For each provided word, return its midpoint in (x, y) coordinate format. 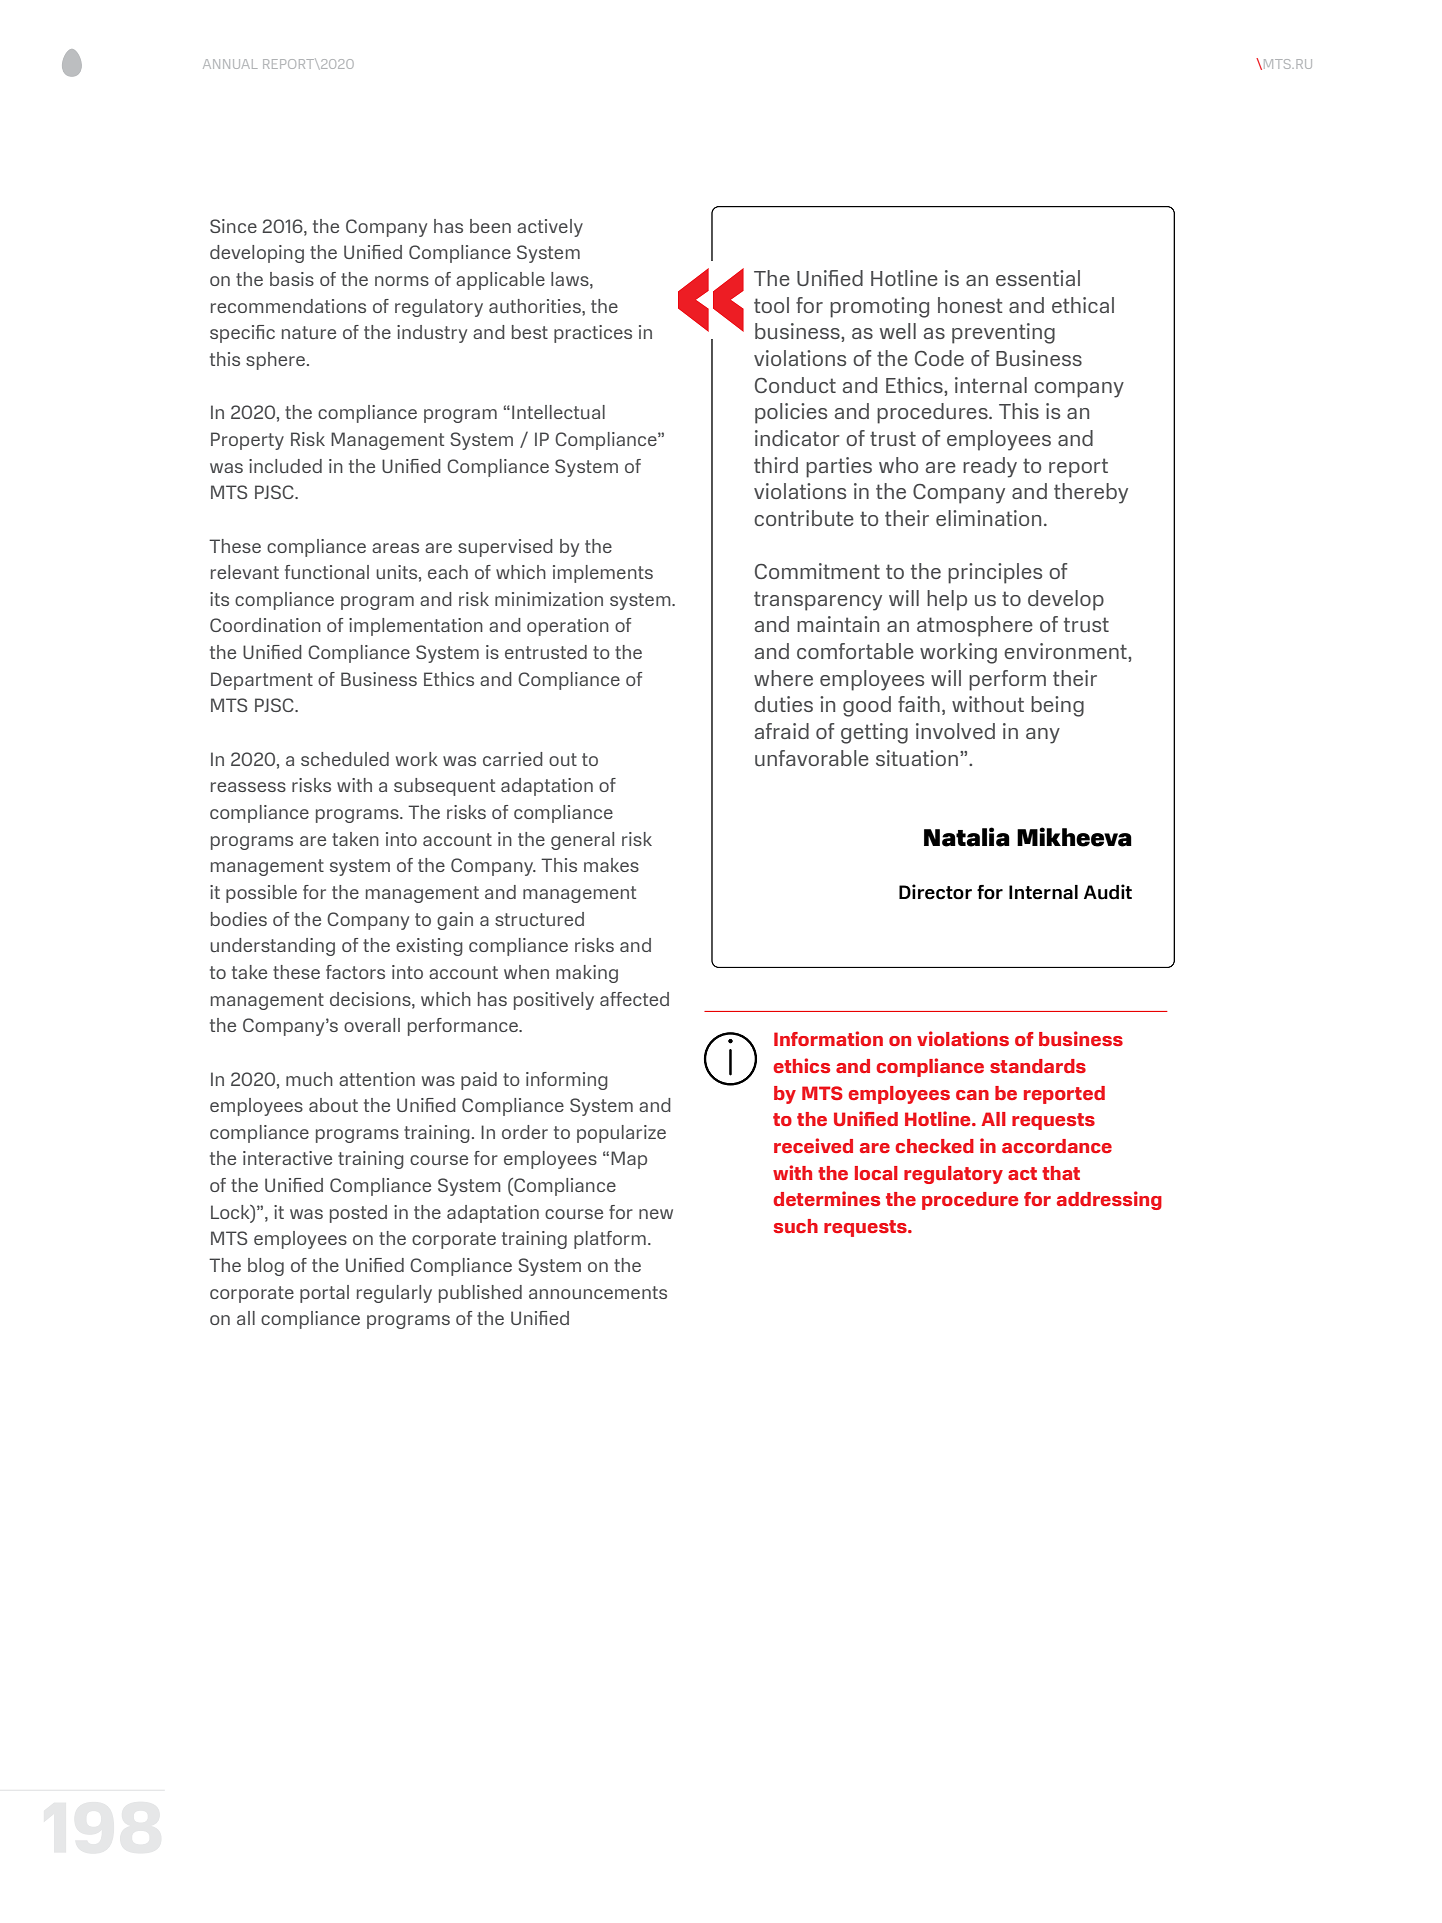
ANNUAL (230, 64)
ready (990, 467)
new (656, 1214)
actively (550, 228)
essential (1038, 278)
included (285, 466)
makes (611, 865)
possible (261, 894)
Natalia (967, 837)
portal (324, 1294)
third (776, 465)
